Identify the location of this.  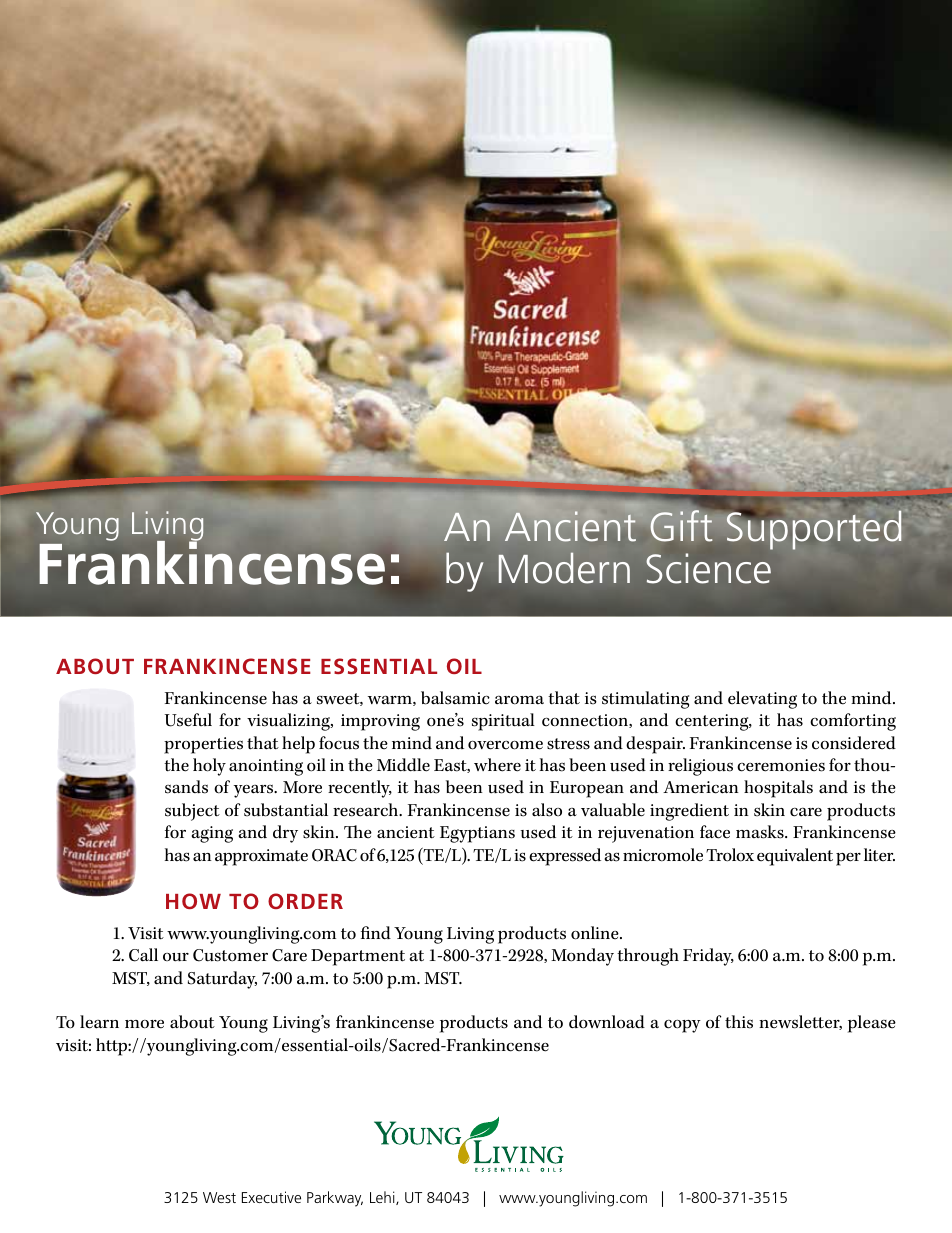
(739, 1022).
